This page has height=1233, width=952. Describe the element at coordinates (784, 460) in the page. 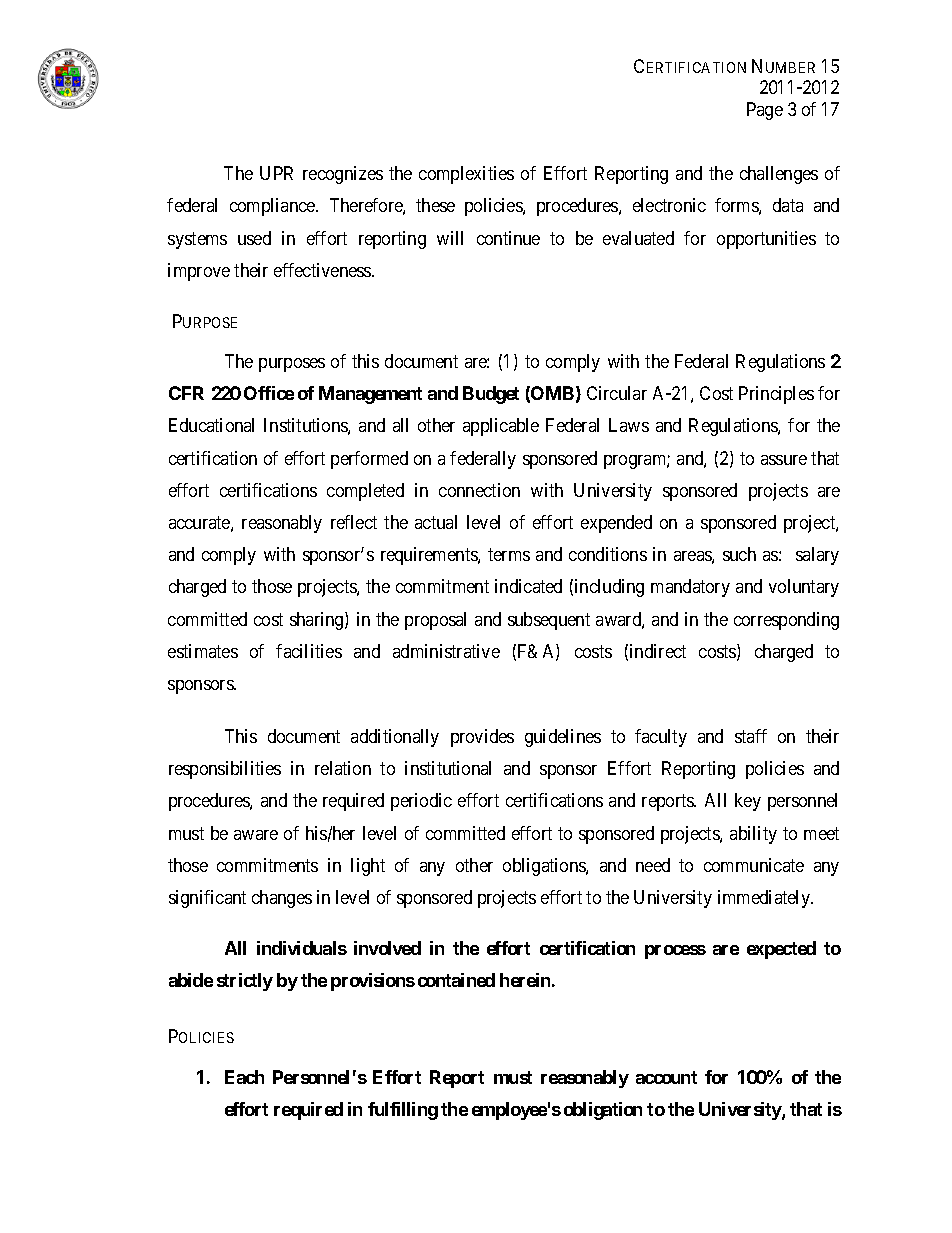

I see `assure` at that location.
